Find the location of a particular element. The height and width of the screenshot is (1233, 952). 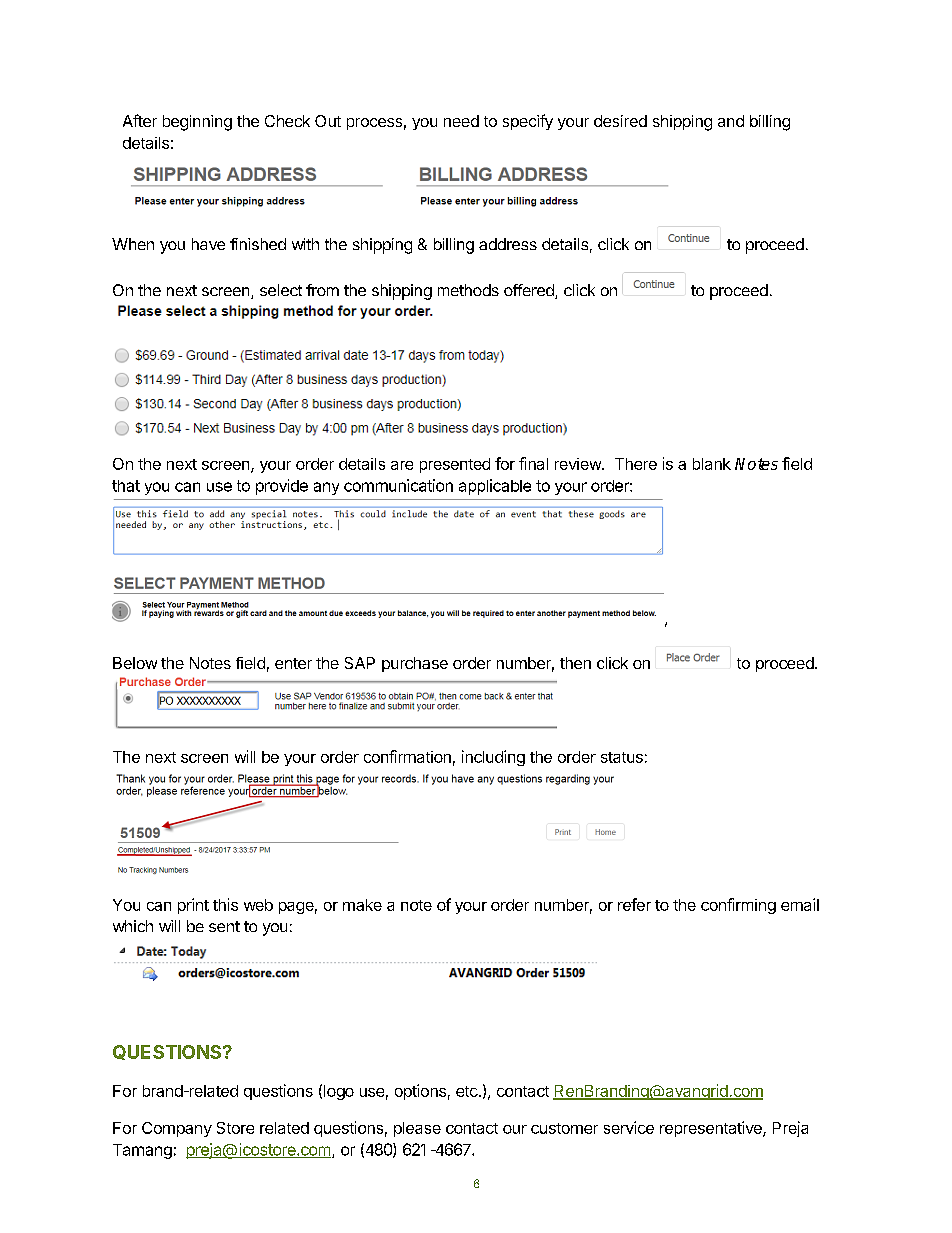

status is located at coordinates (622, 757).
